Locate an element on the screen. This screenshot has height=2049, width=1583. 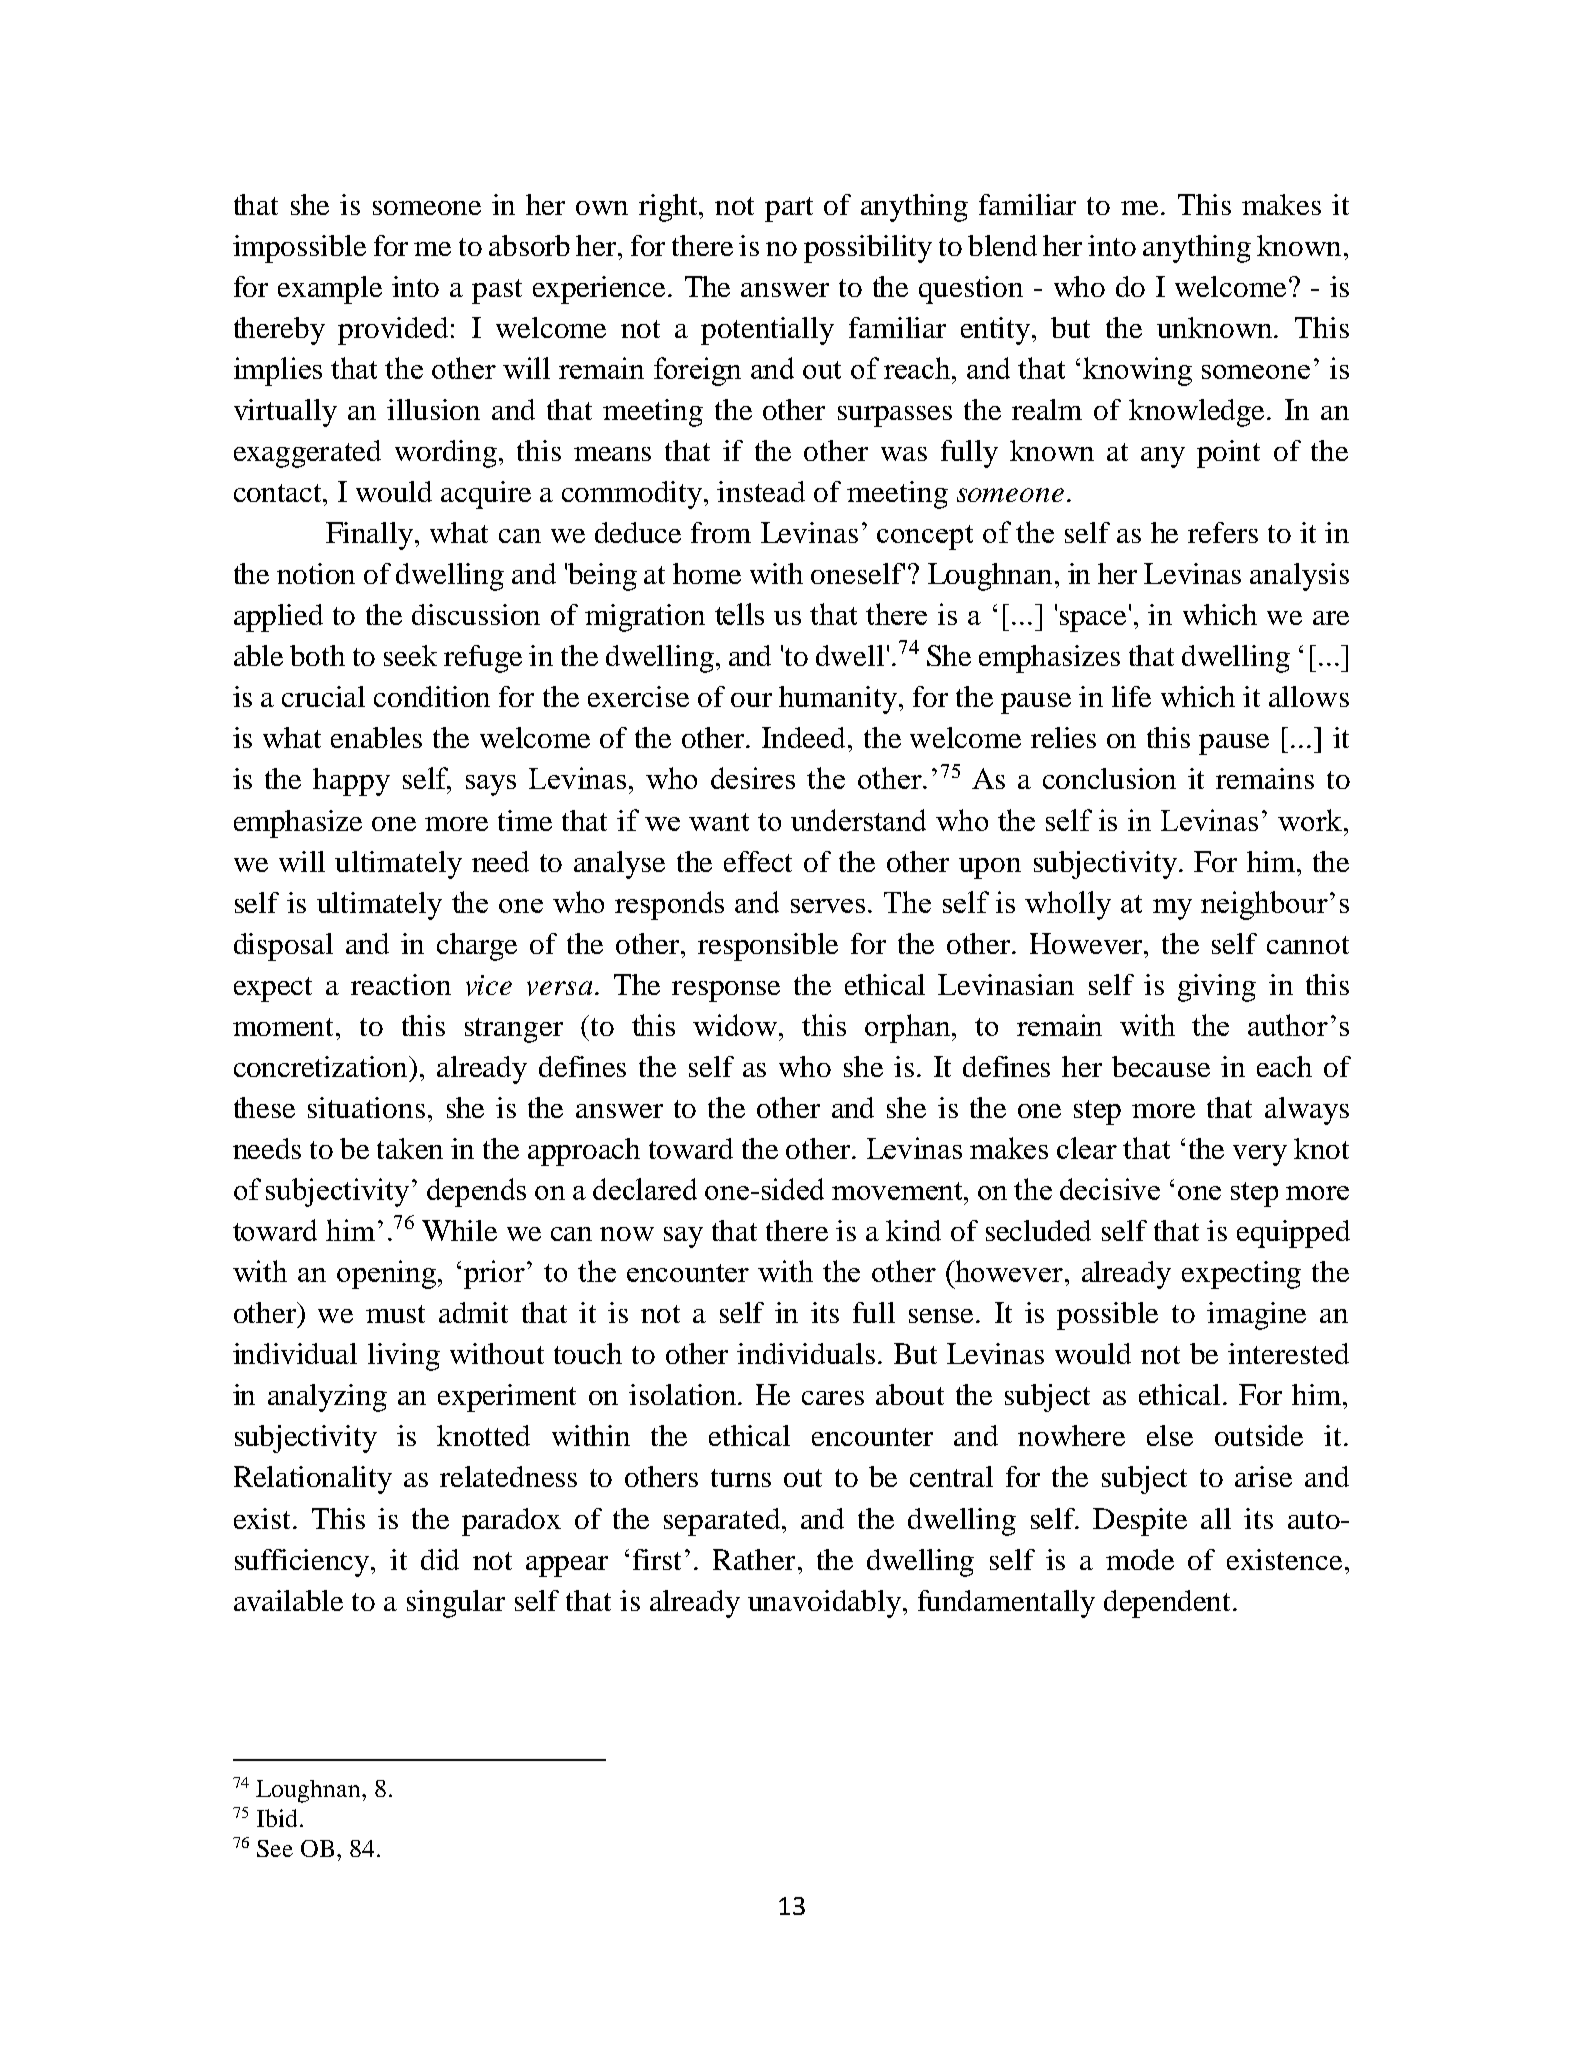
Relationality is located at coordinates (313, 1480).
